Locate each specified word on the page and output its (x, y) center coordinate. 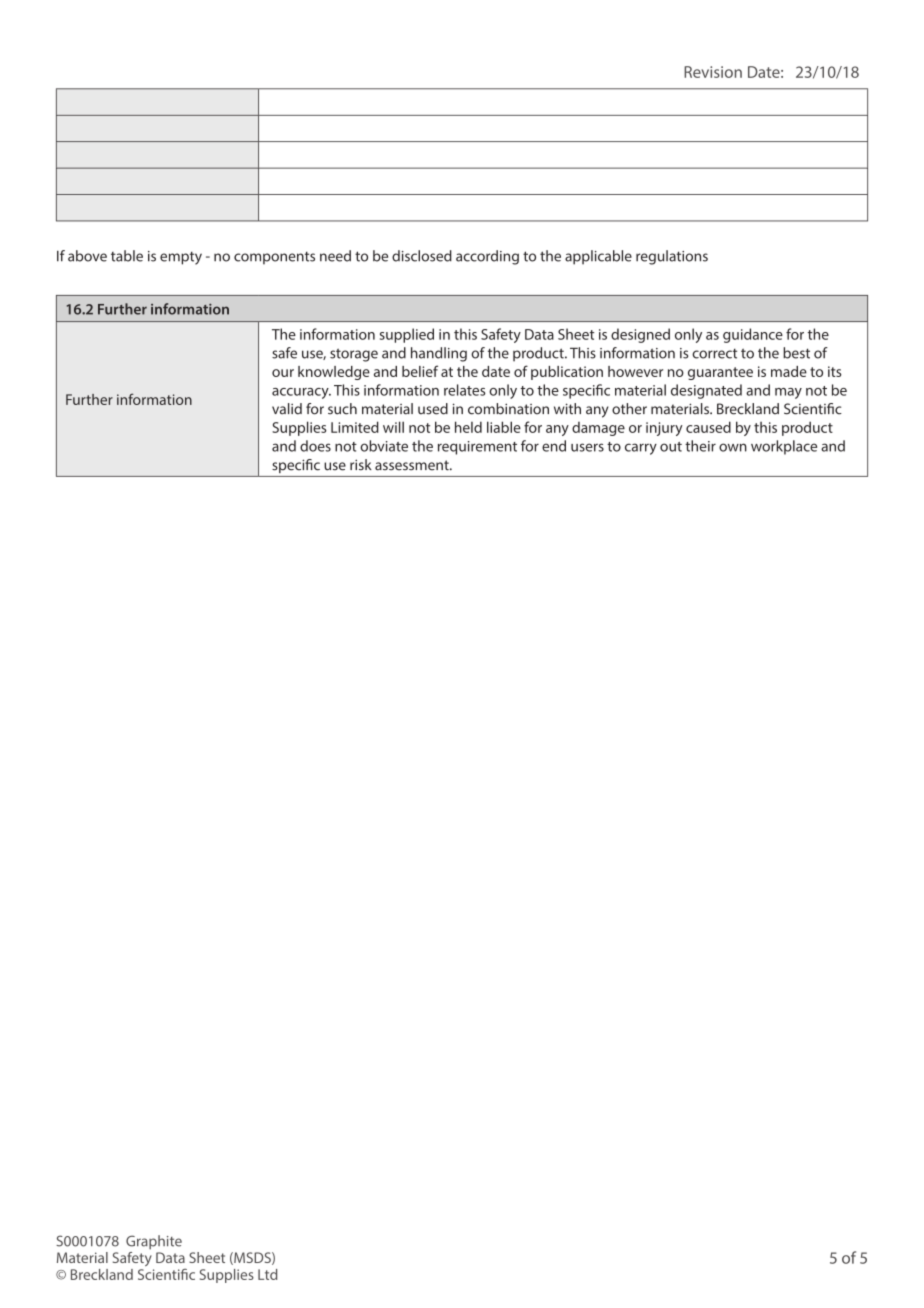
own (733, 447)
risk (361, 465)
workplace (784, 447)
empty (181, 258)
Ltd (267, 1274)
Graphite (154, 1242)
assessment (413, 465)
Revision (713, 72)
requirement (477, 448)
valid (287, 409)
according (487, 257)
